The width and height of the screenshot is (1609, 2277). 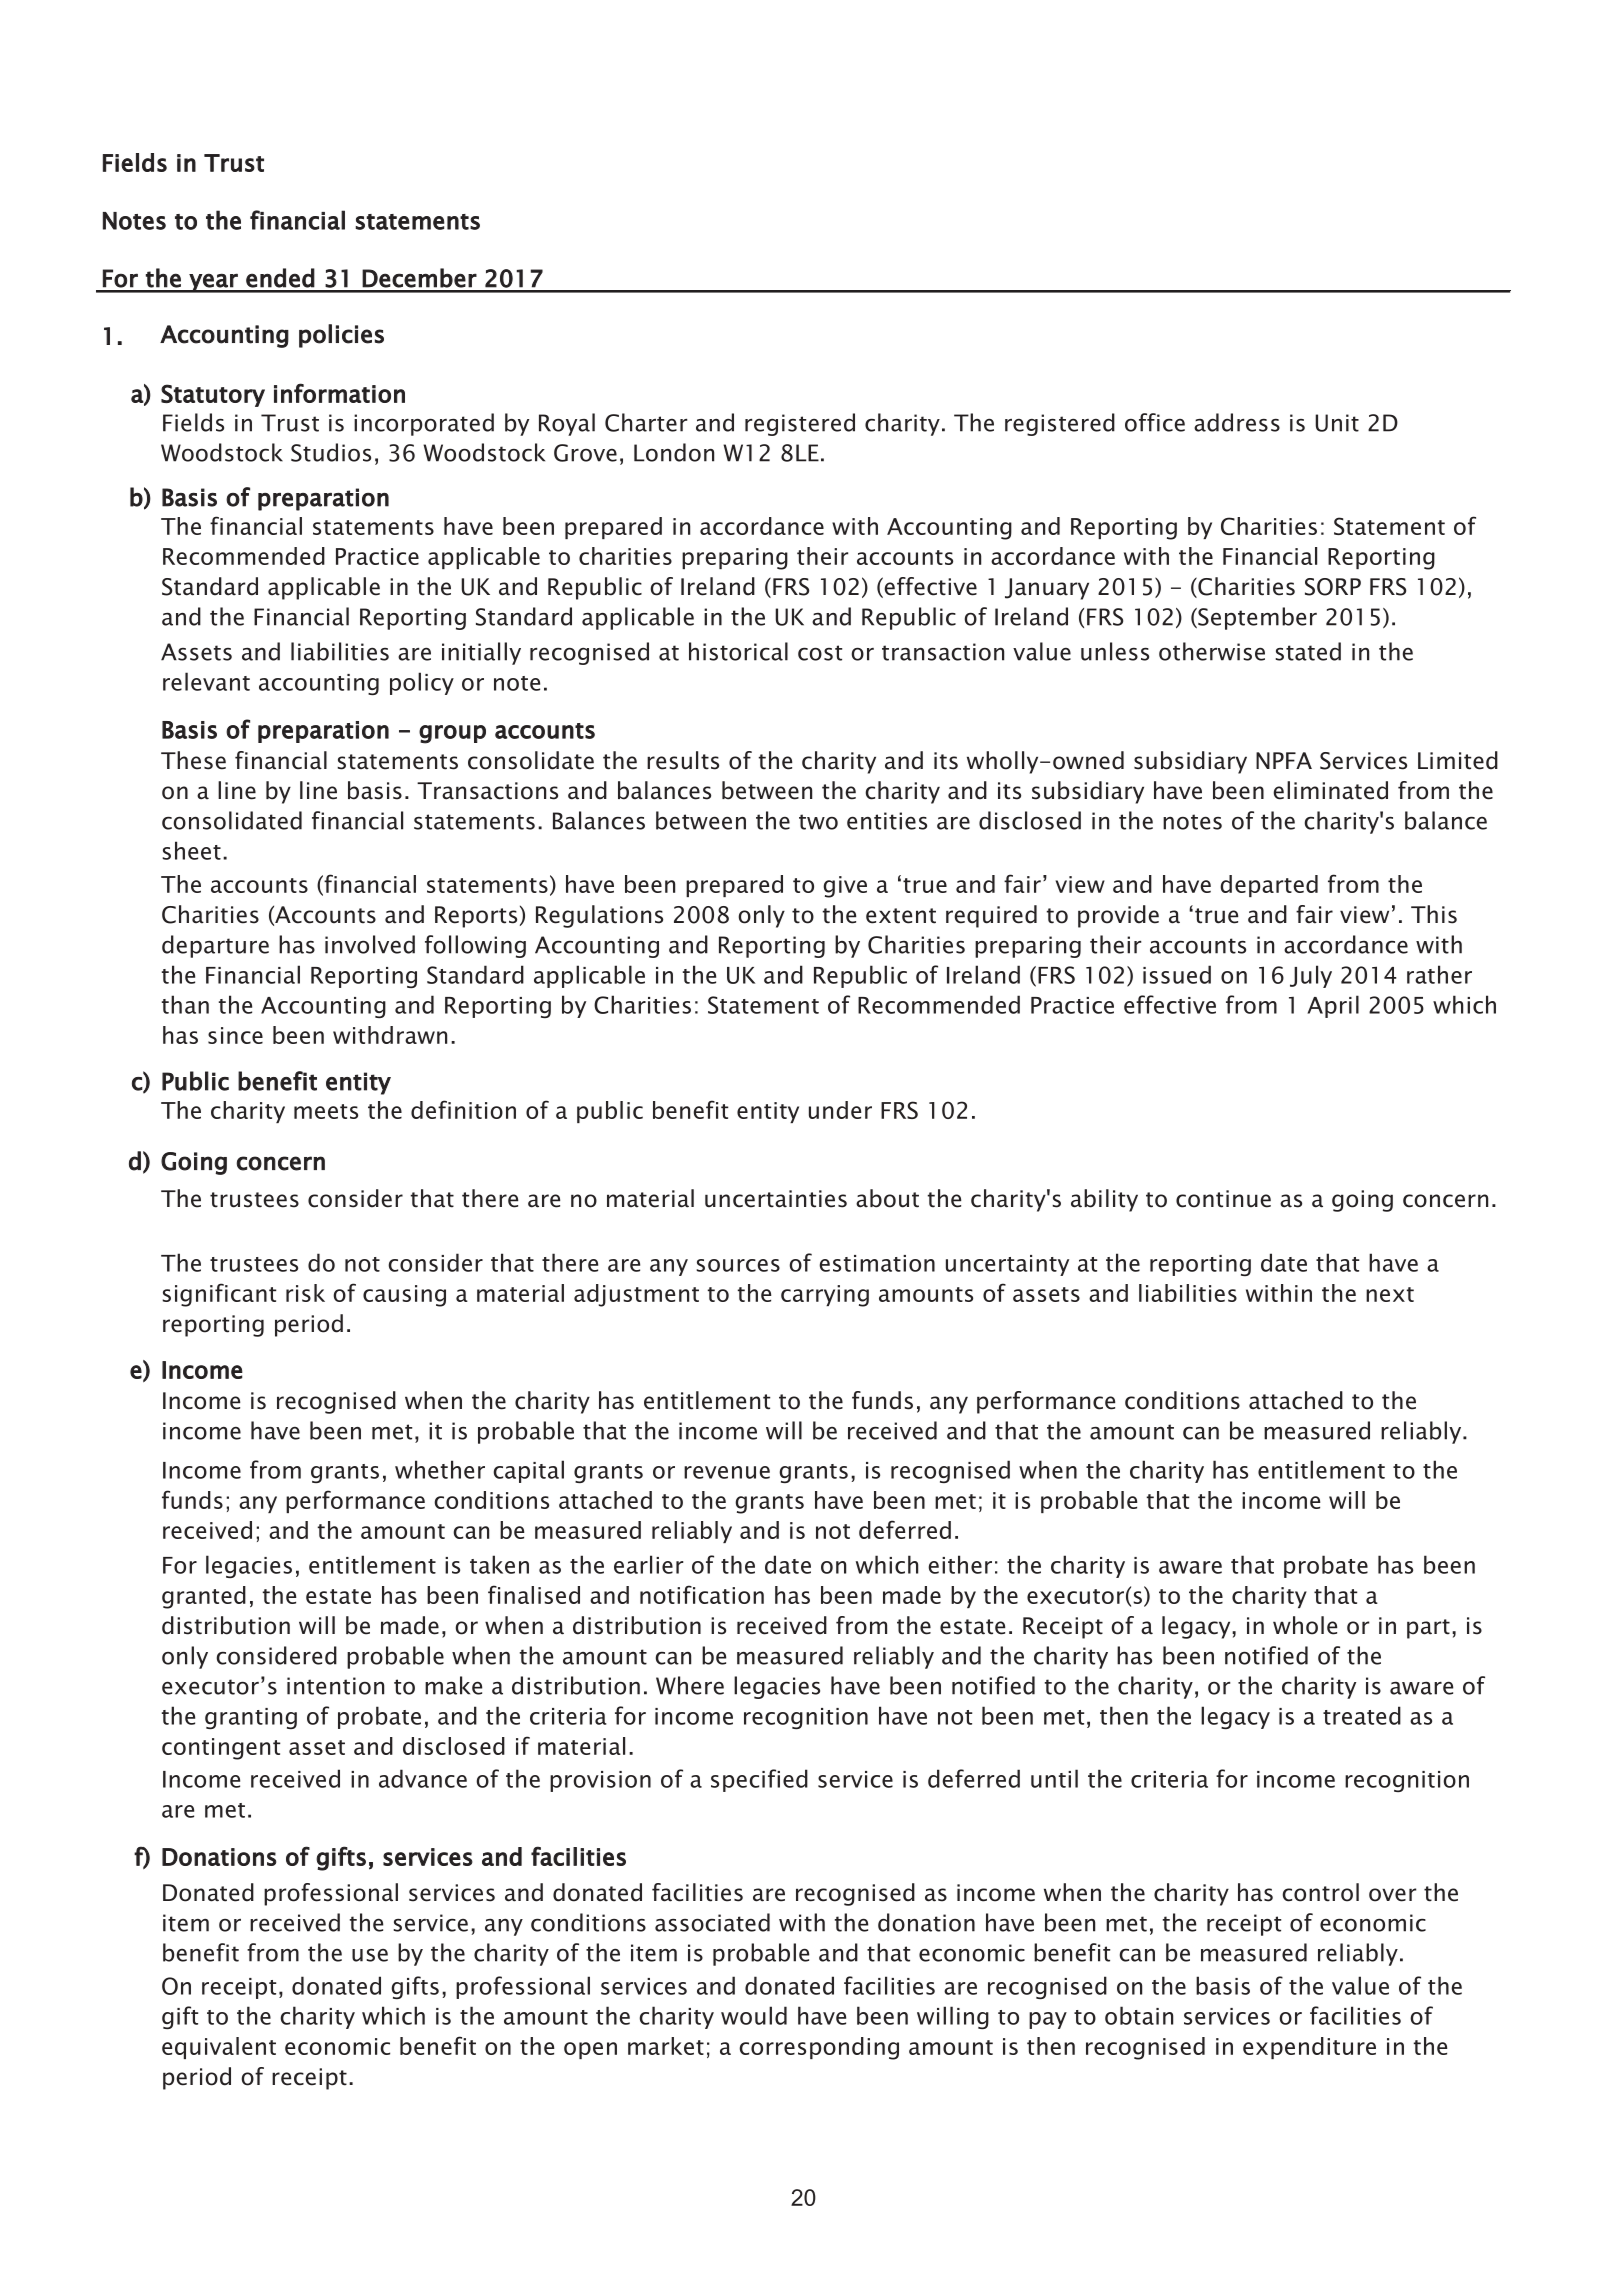 What do you see at coordinates (204, 1597) in the screenshot?
I see `granted` at bounding box center [204, 1597].
